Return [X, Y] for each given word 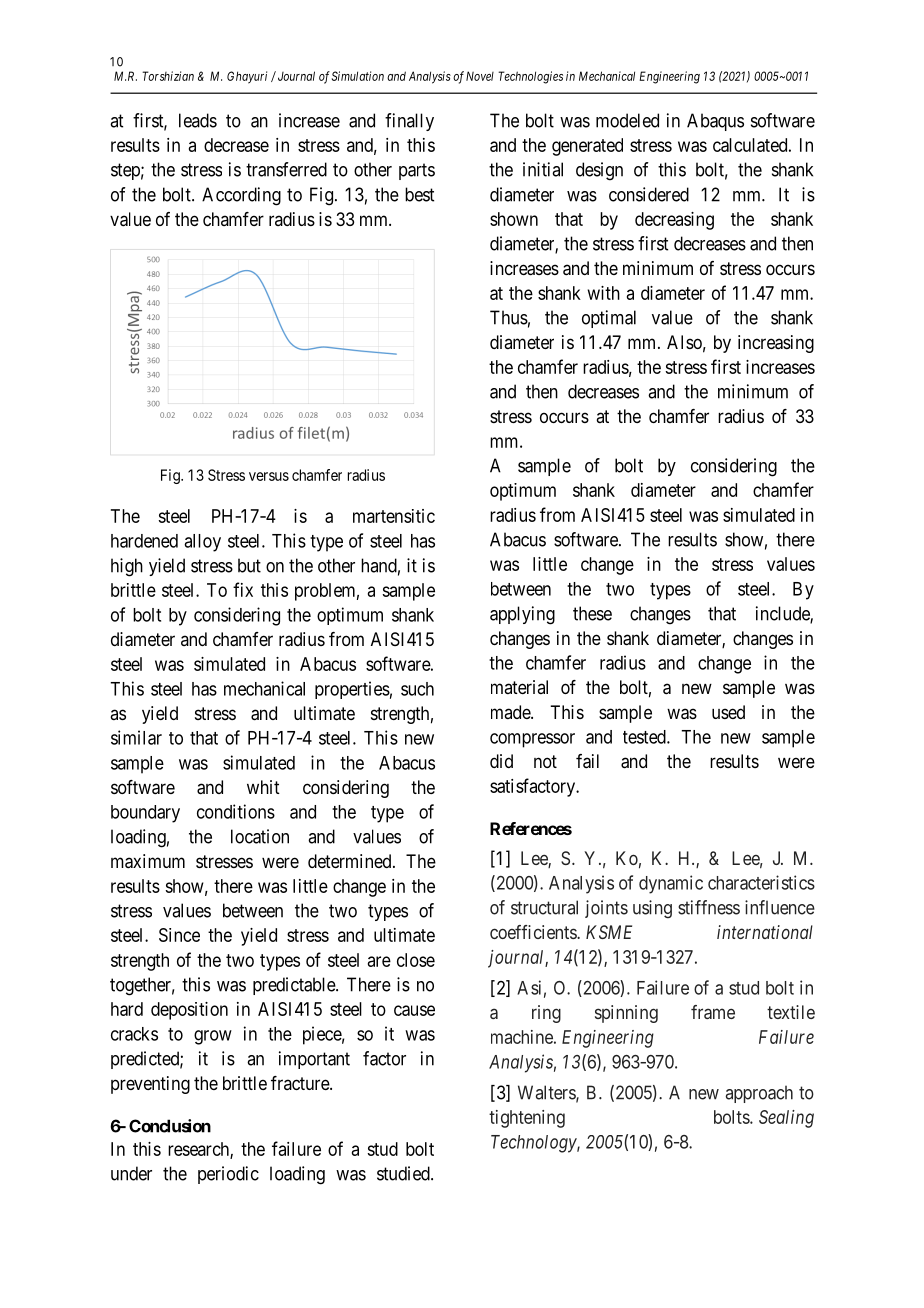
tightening [527, 1119]
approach [759, 1094]
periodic [228, 1175]
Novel [480, 76]
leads [198, 120]
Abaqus [715, 122]
